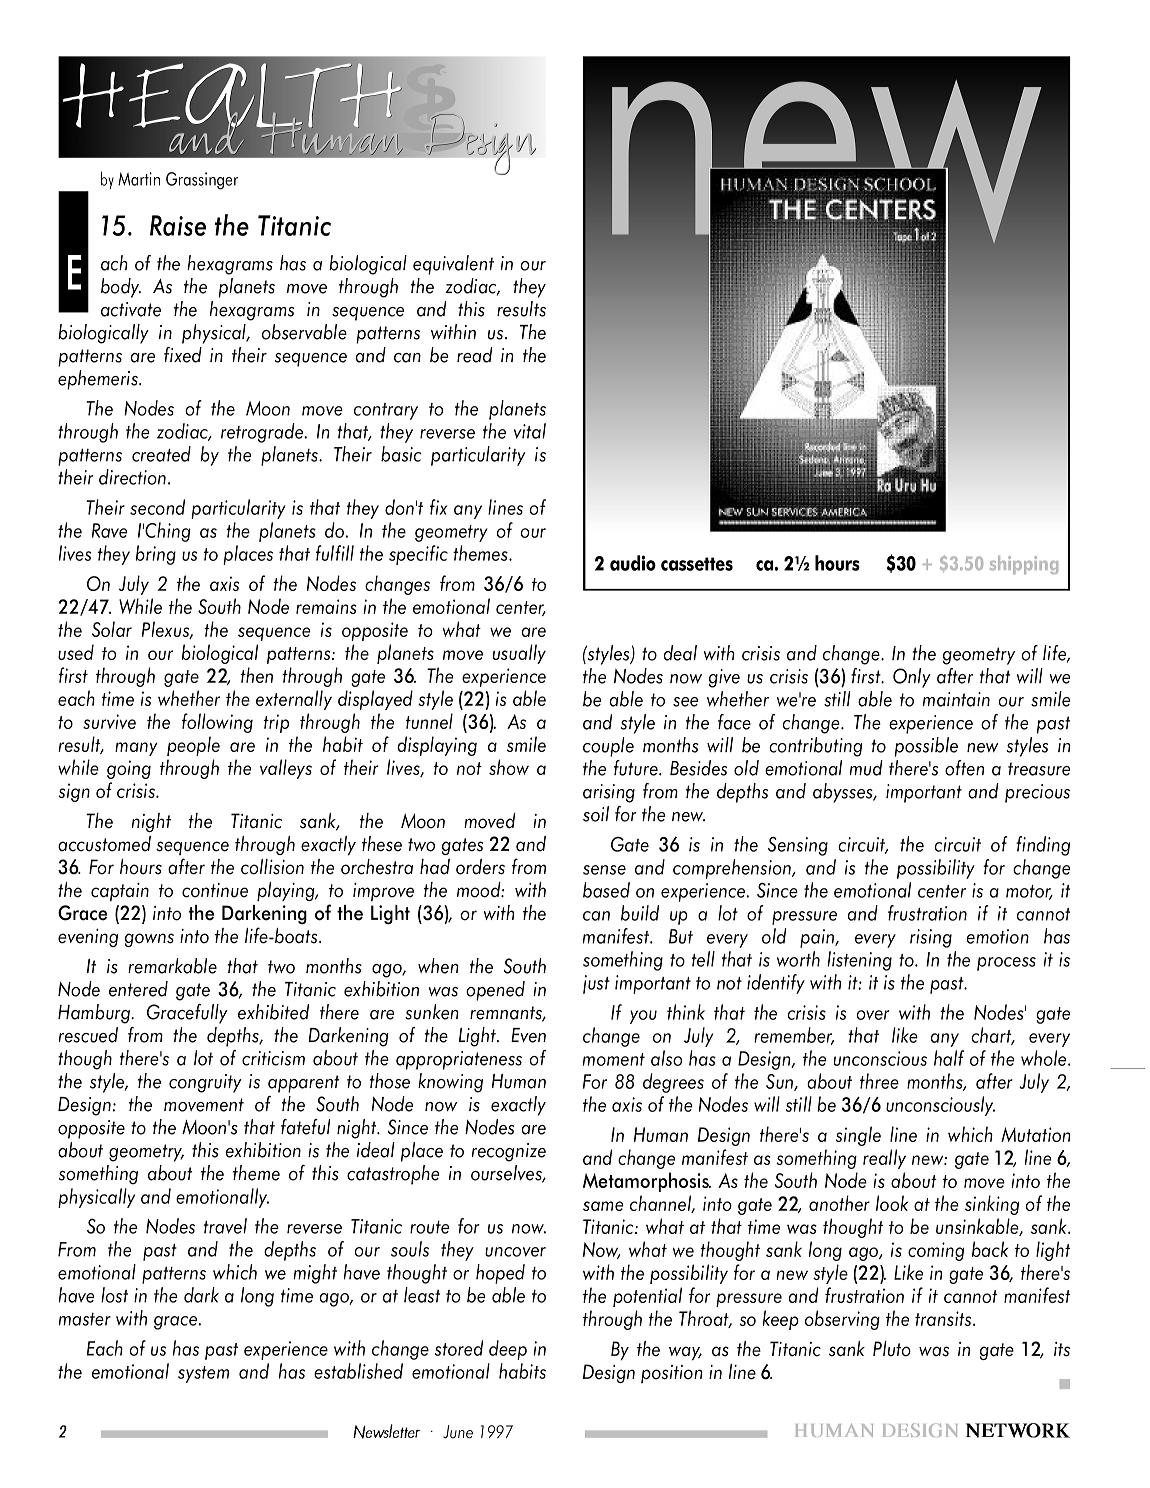 This page has width=1150, height=1488. I want to click on Raise, so click(178, 225).
